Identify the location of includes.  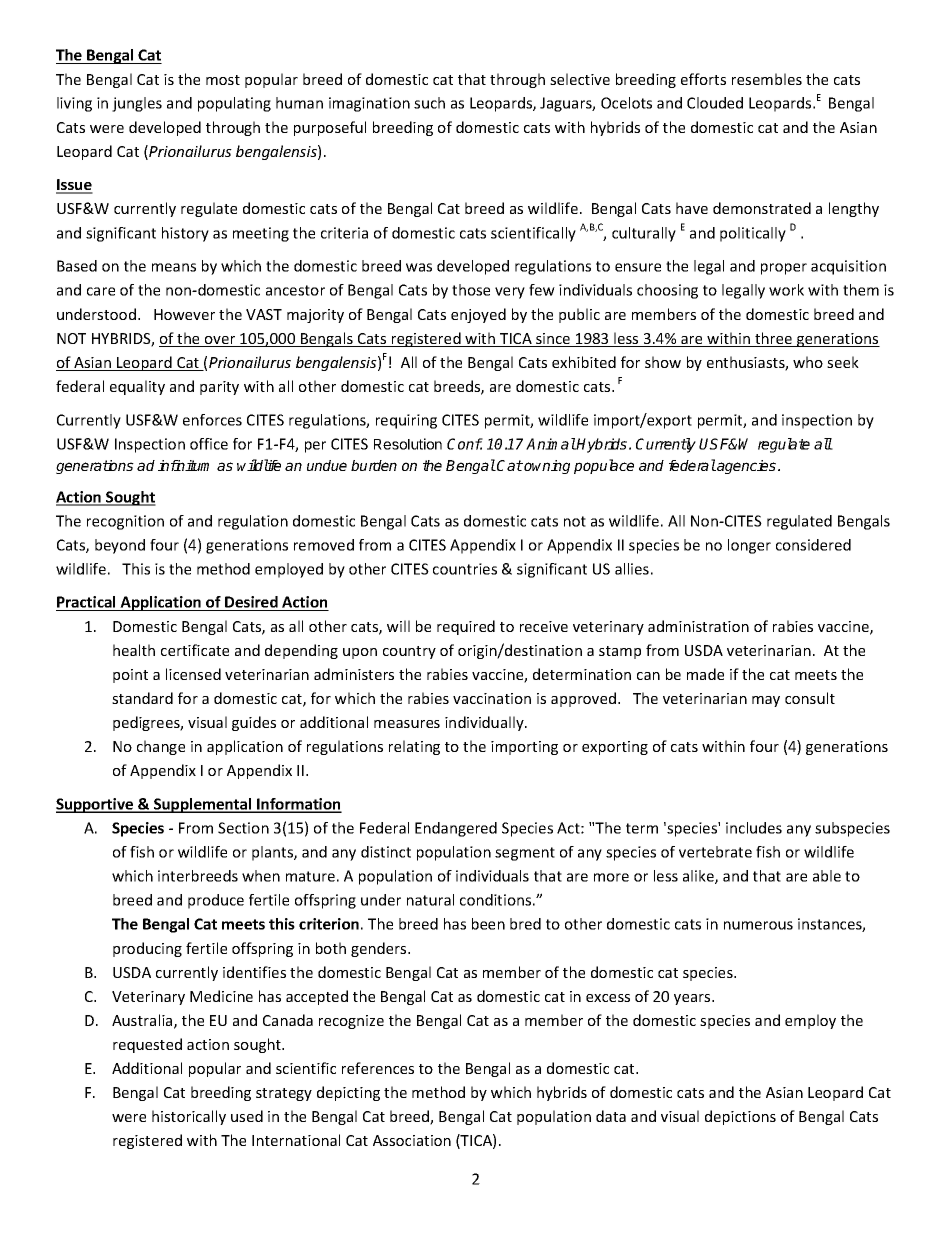
(754, 828).
